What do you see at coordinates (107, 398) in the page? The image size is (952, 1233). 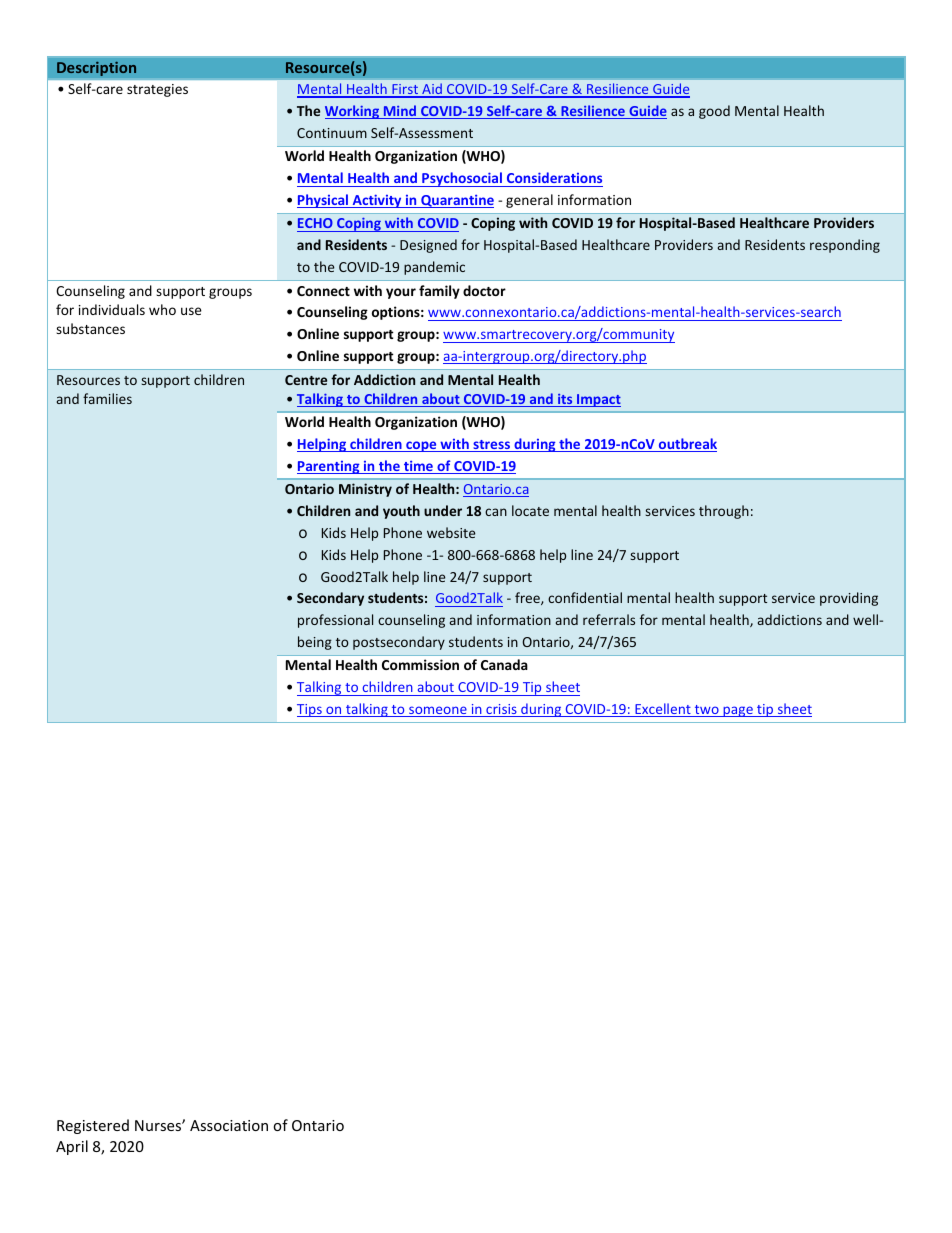 I see `families` at bounding box center [107, 398].
